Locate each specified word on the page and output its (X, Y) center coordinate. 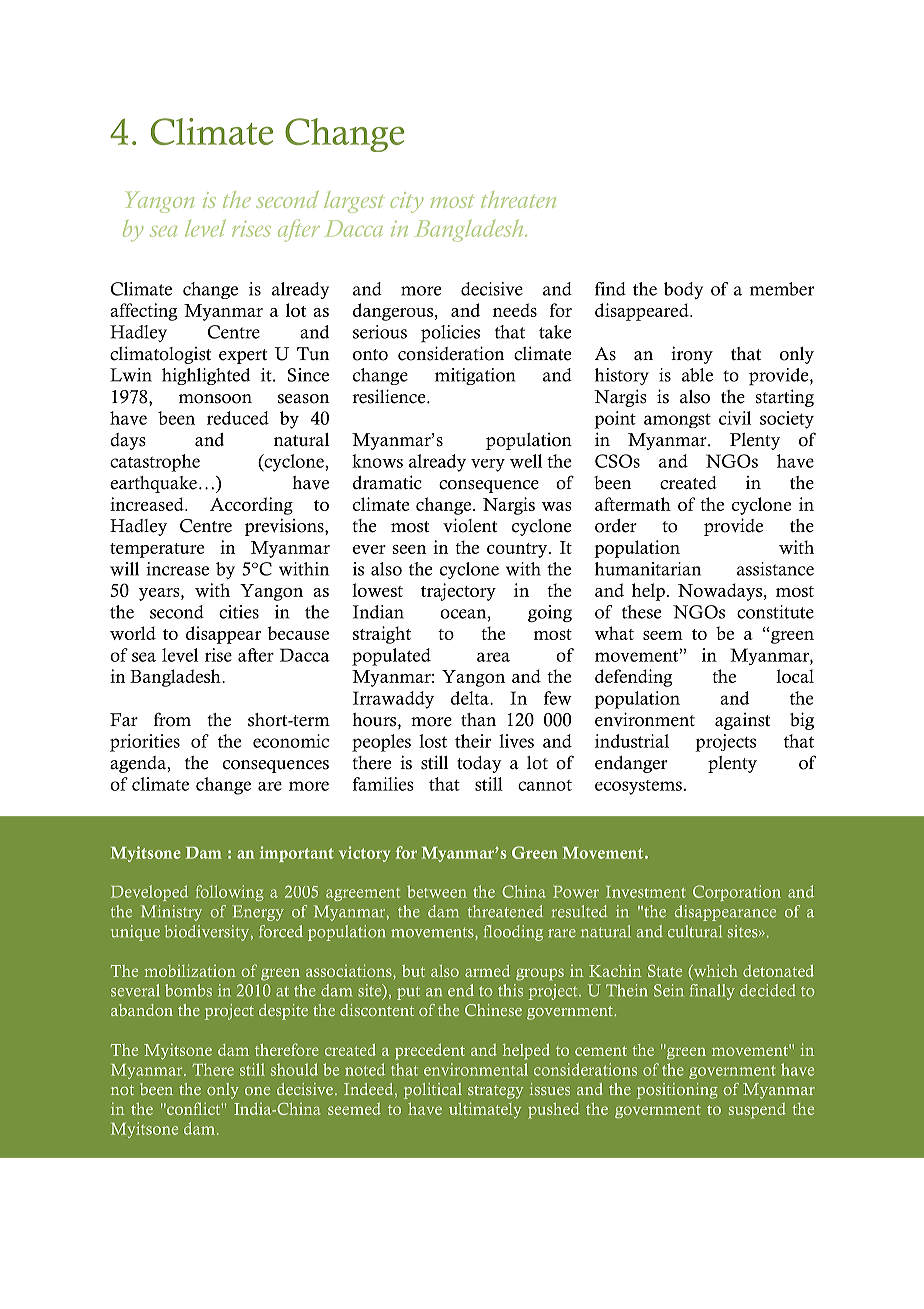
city (406, 202)
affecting (143, 312)
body (683, 290)
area (493, 657)
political (433, 1091)
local (795, 676)
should (294, 1069)
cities (239, 612)
